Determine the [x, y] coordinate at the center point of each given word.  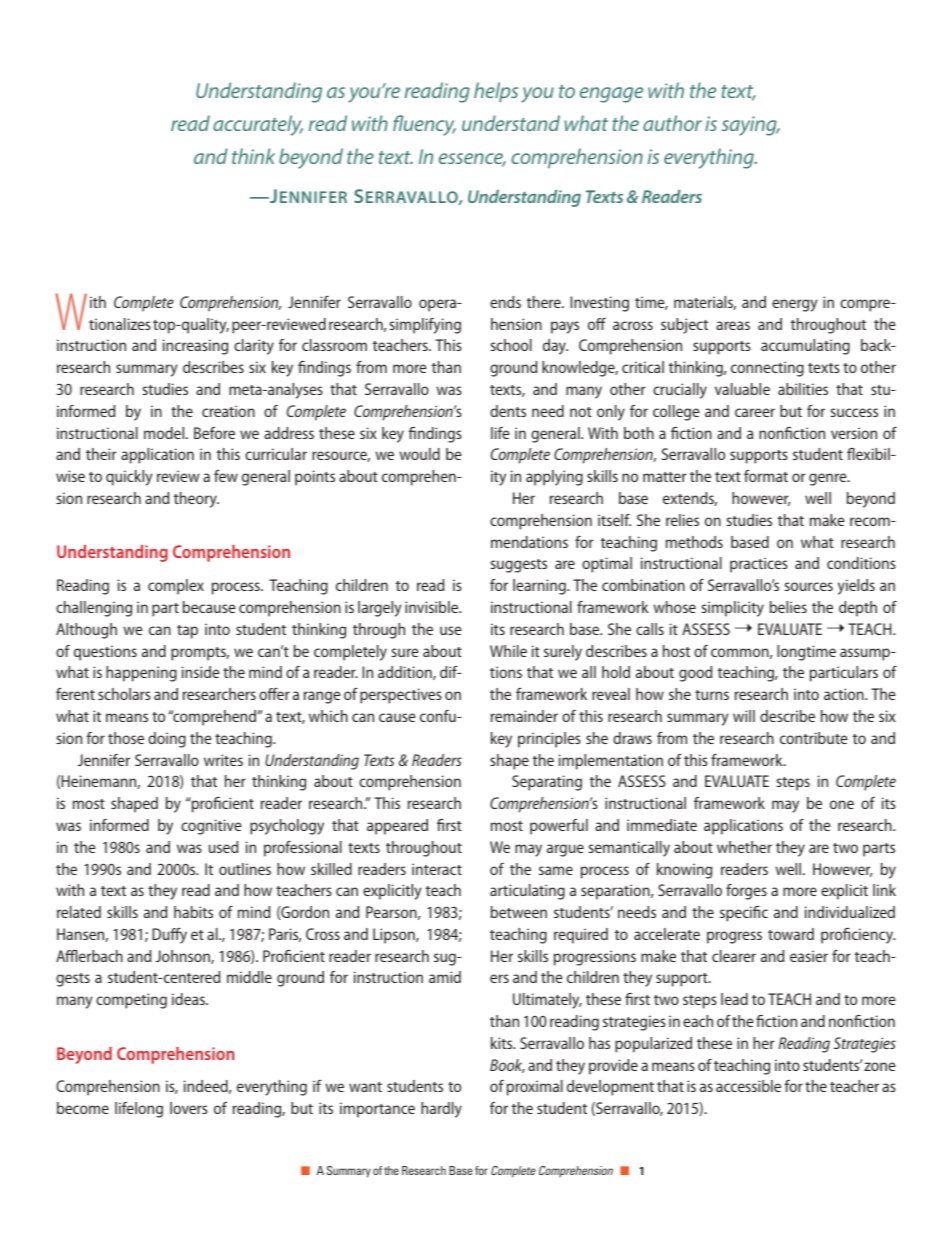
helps [496, 92]
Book [507, 1066]
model [165, 433]
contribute [814, 738]
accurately [258, 125]
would [419, 454]
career [755, 412]
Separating [547, 783]
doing [167, 740]
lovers [189, 1108]
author [672, 123]
